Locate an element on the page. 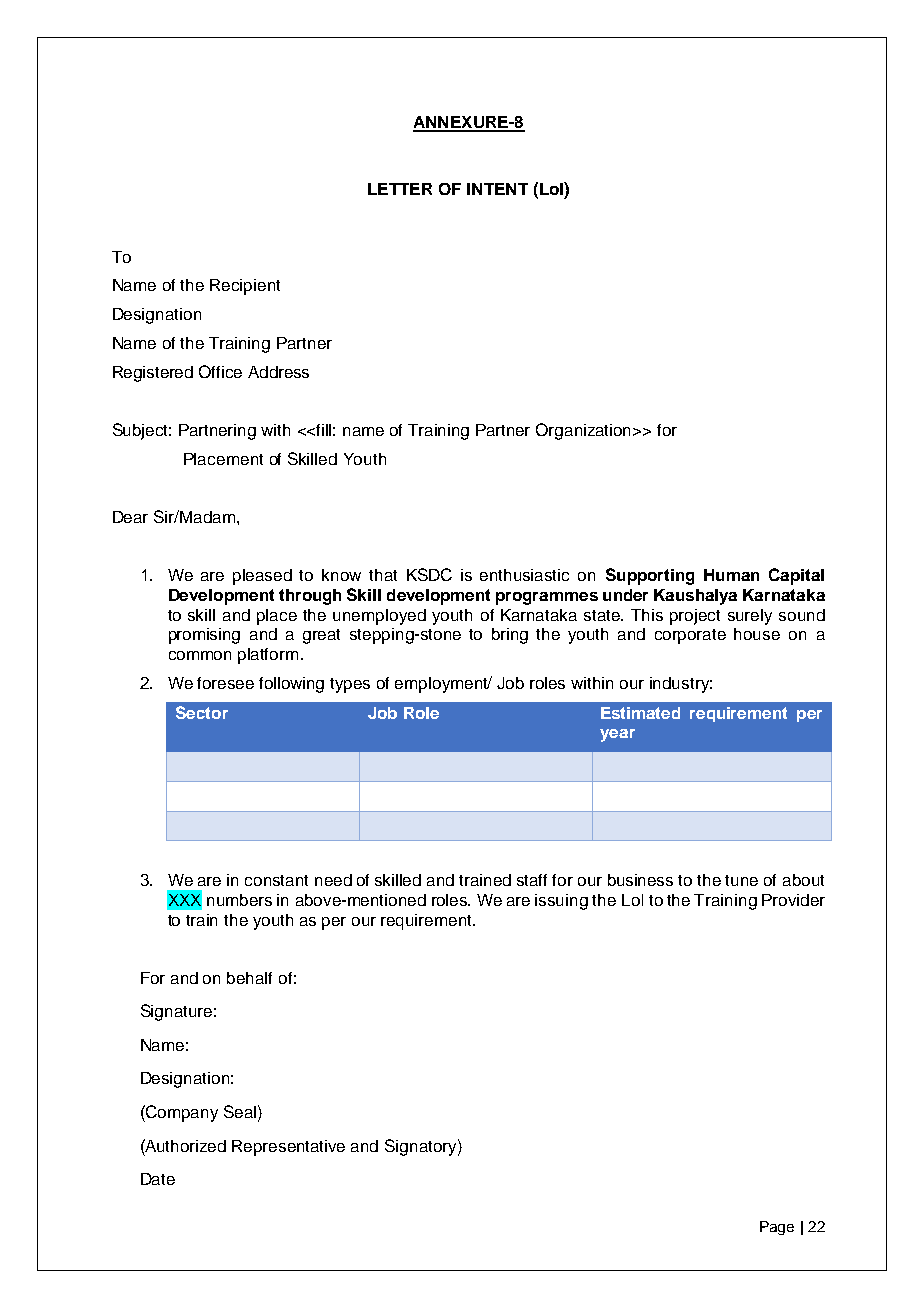 This page has height=1308, width=924. Representative is located at coordinates (288, 1148).
